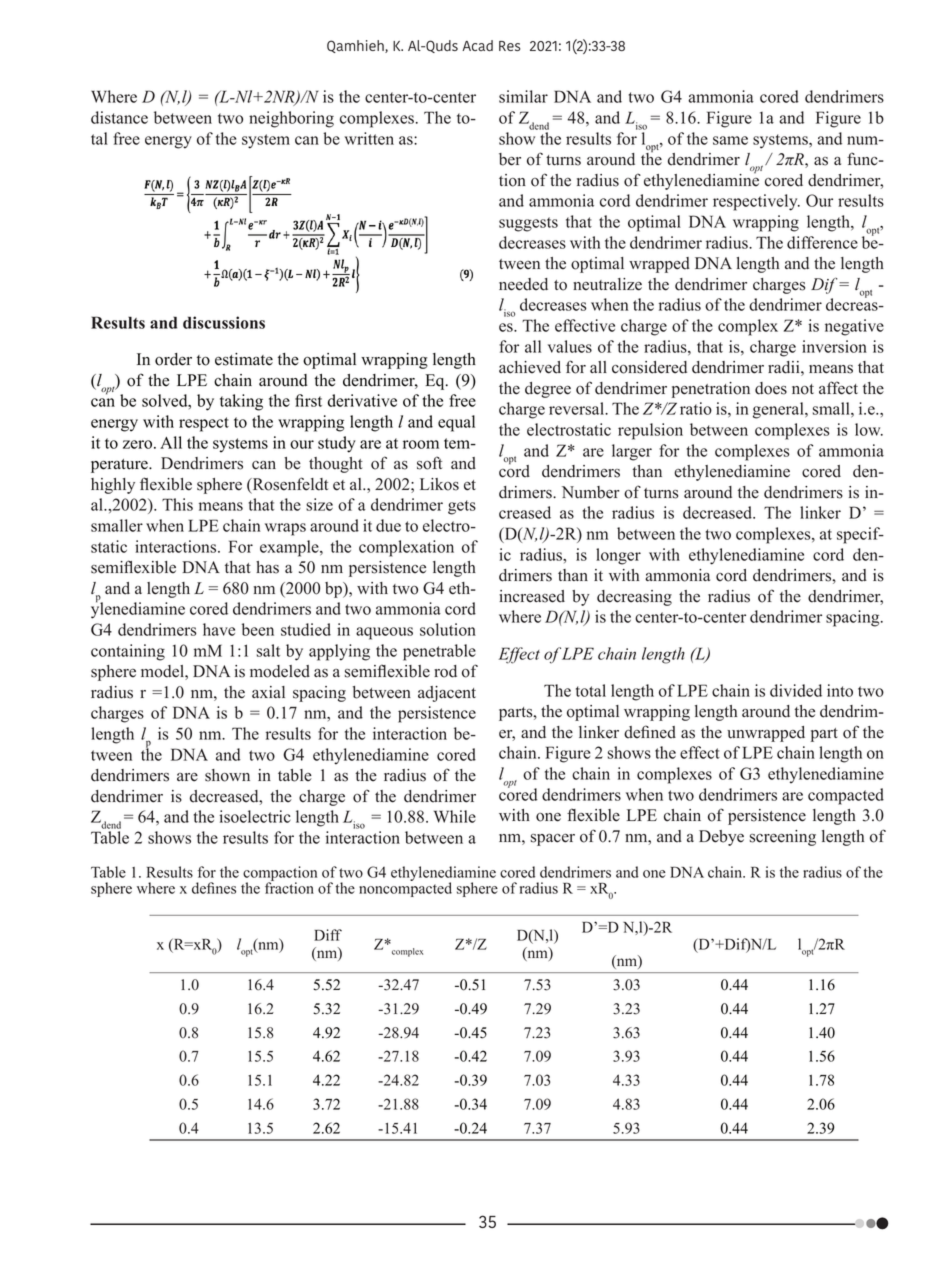 The height and width of the screenshot is (1270, 952). I want to click on This, so click(177, 504).
